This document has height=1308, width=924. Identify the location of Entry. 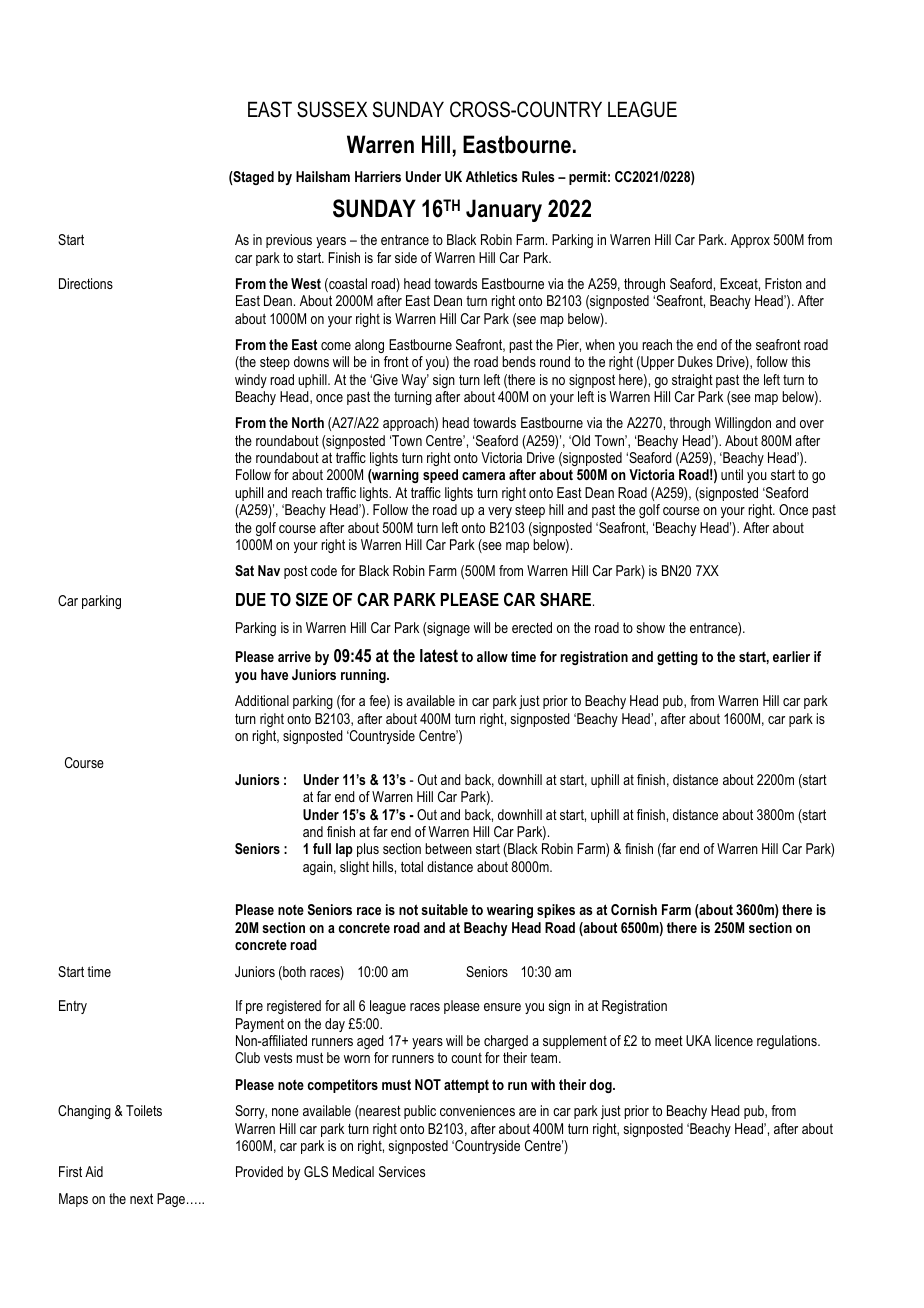
(73, 1007).
